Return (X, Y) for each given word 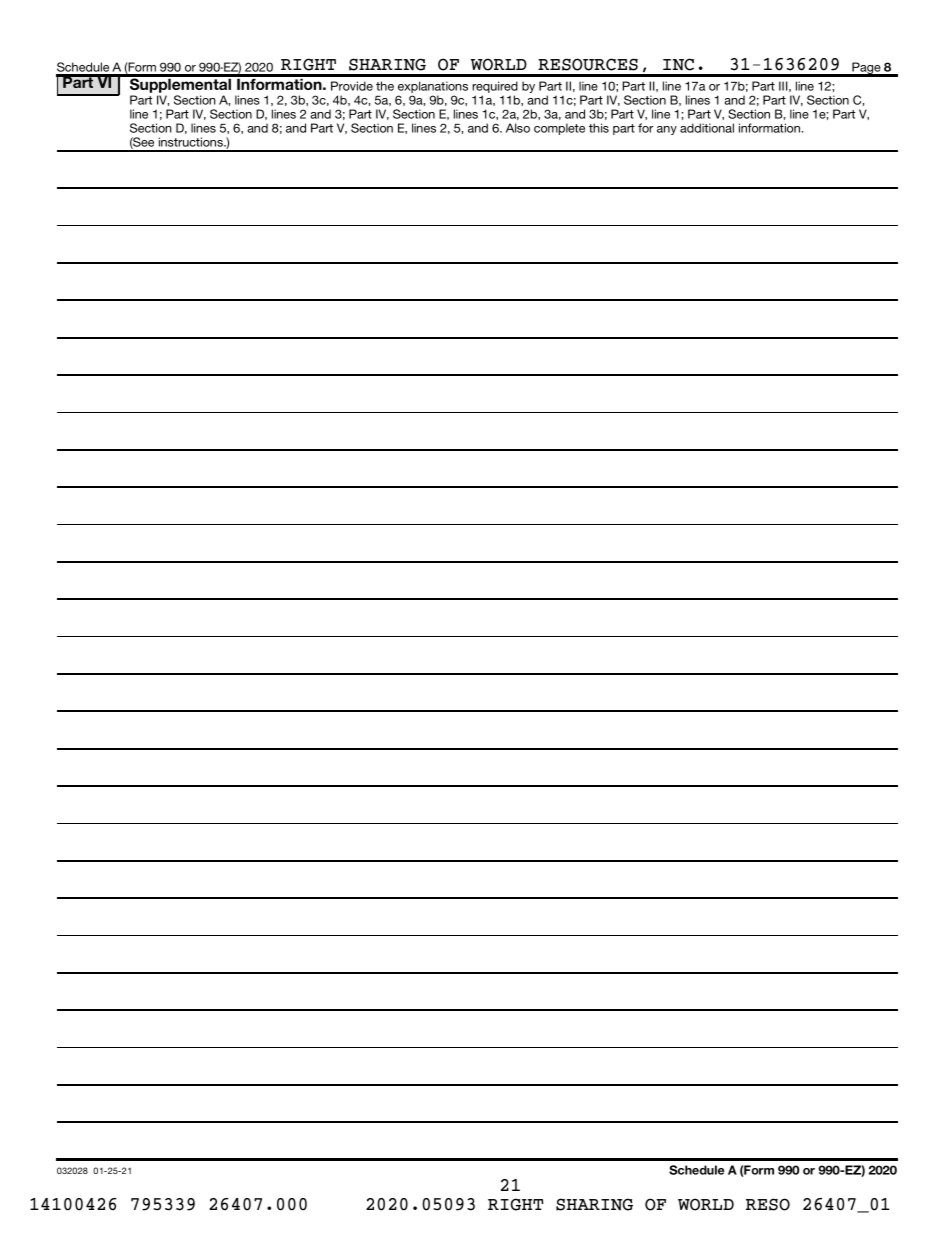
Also (518, 128)
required (495, 88)
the (385, 86)
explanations (433, 88)
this (599, 128)
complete (559, 129)
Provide (352, 86)
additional (707, 128)
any (667, 130)
